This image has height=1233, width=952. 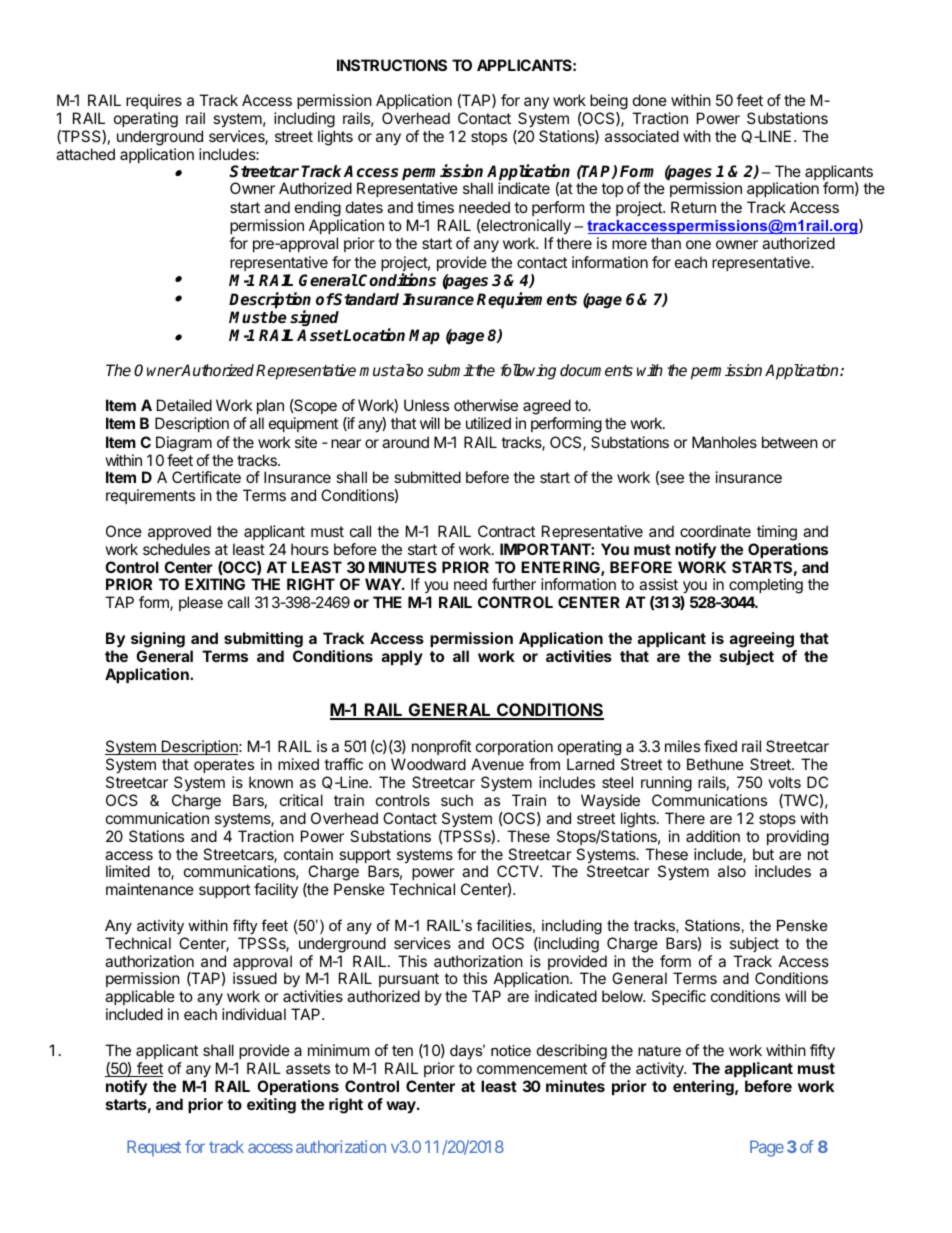 I want to click on done, so click(x=650, y=100).
